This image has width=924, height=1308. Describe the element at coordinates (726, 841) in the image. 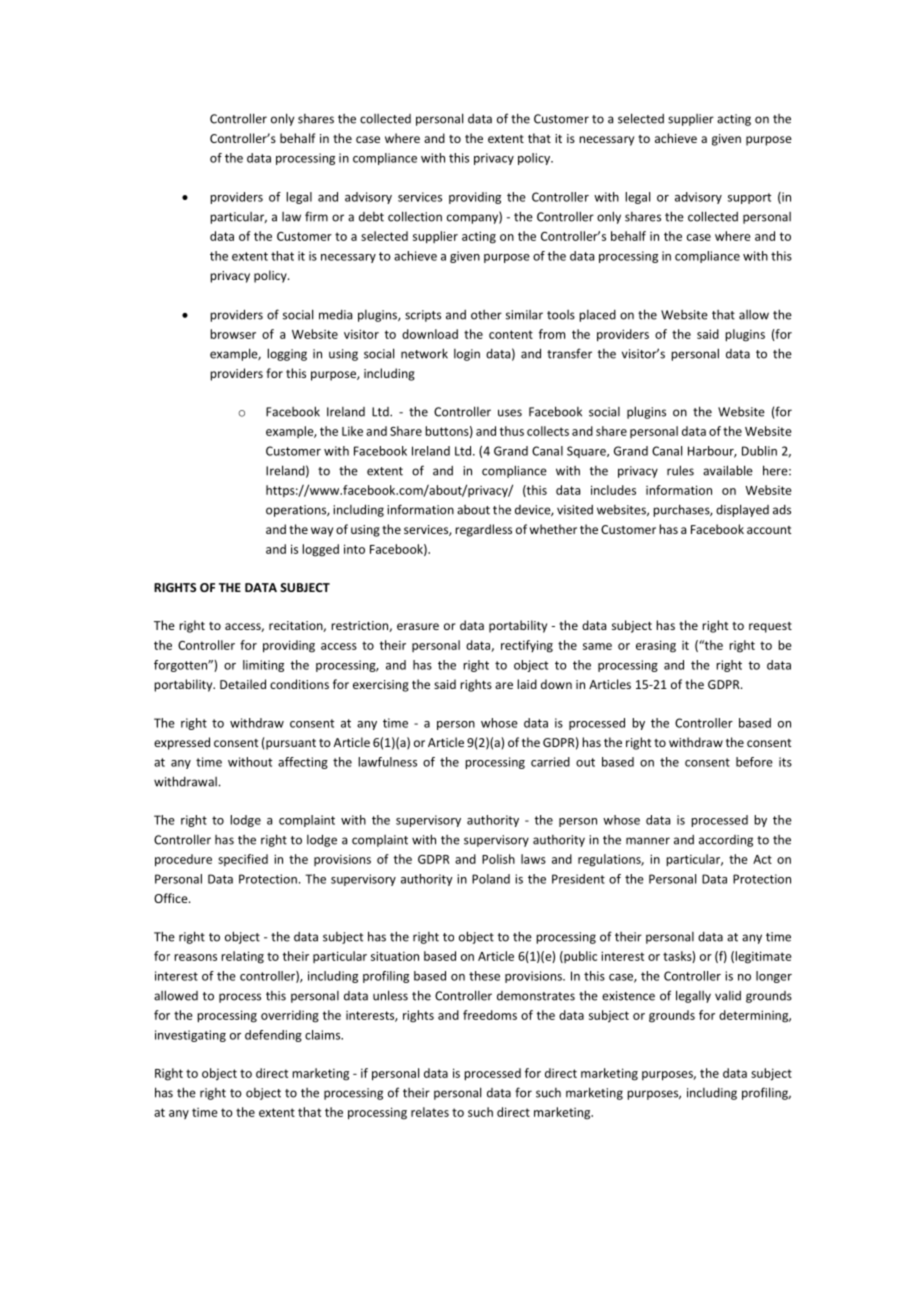

I see `according` at that location.
